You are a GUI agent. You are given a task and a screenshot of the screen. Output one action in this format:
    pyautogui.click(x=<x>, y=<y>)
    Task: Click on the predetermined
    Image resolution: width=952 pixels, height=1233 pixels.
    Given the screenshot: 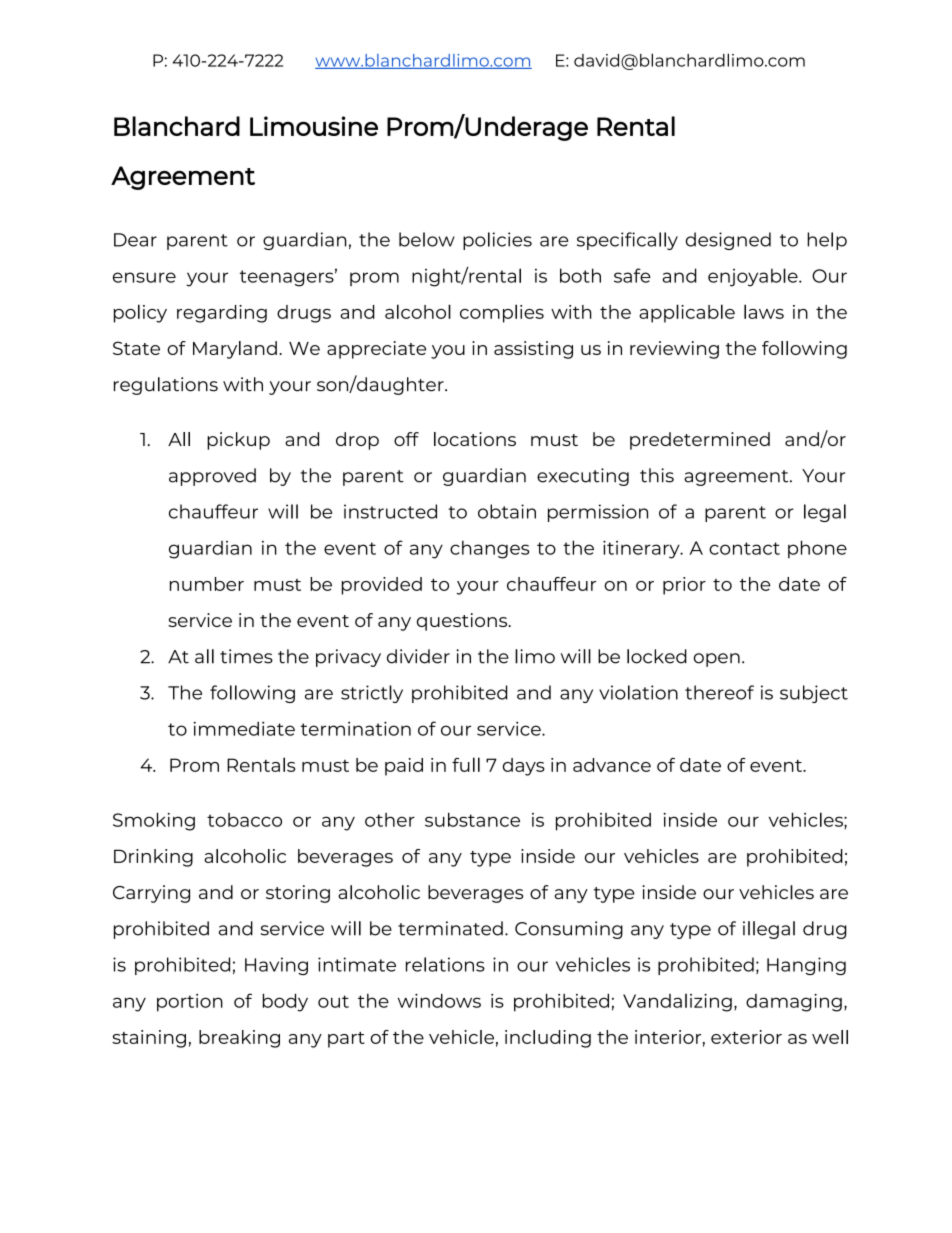 What is the action you would take?
    pyautogui.click(x=700, y=441)
